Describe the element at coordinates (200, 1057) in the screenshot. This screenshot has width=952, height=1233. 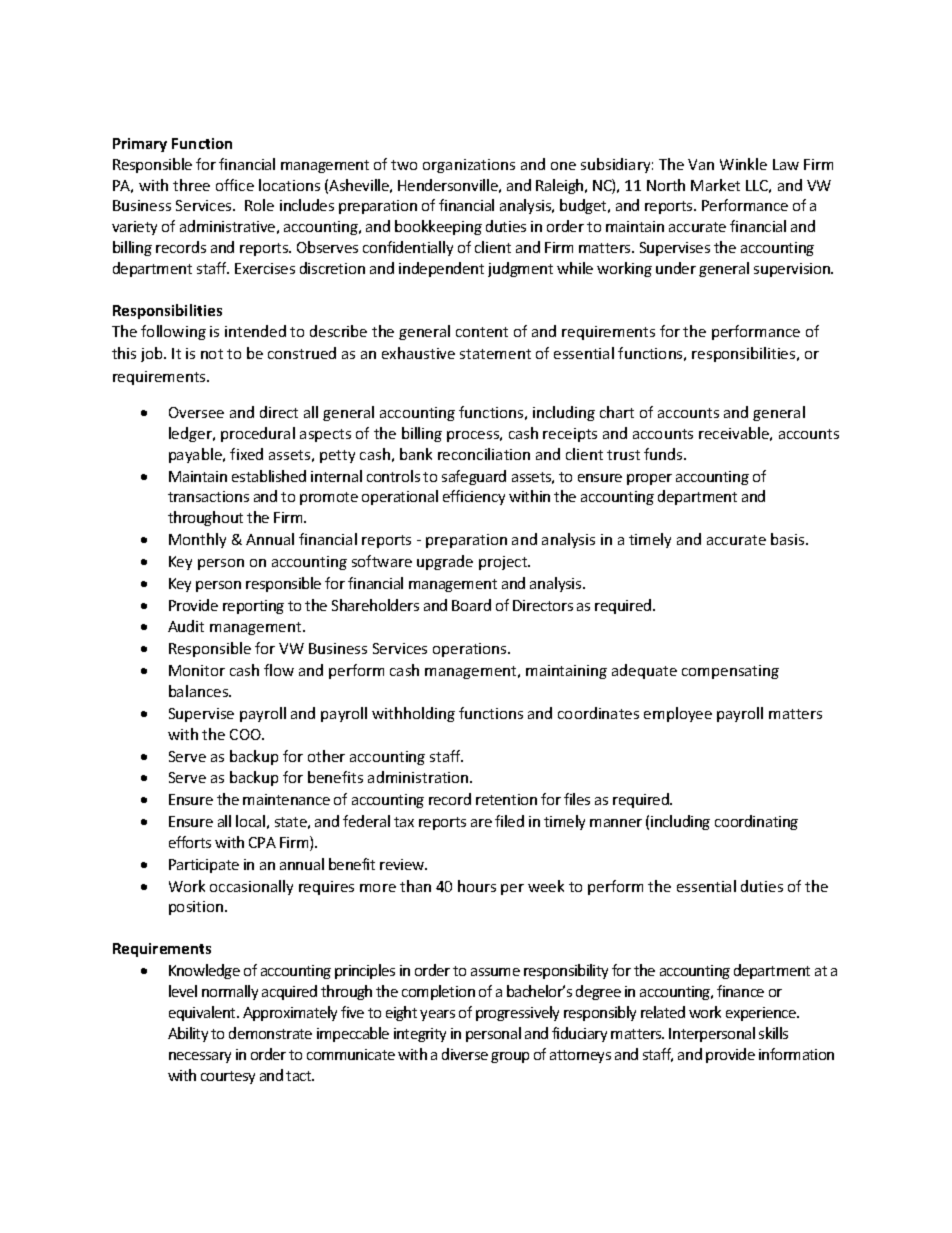
I see `necessary` at that location.
